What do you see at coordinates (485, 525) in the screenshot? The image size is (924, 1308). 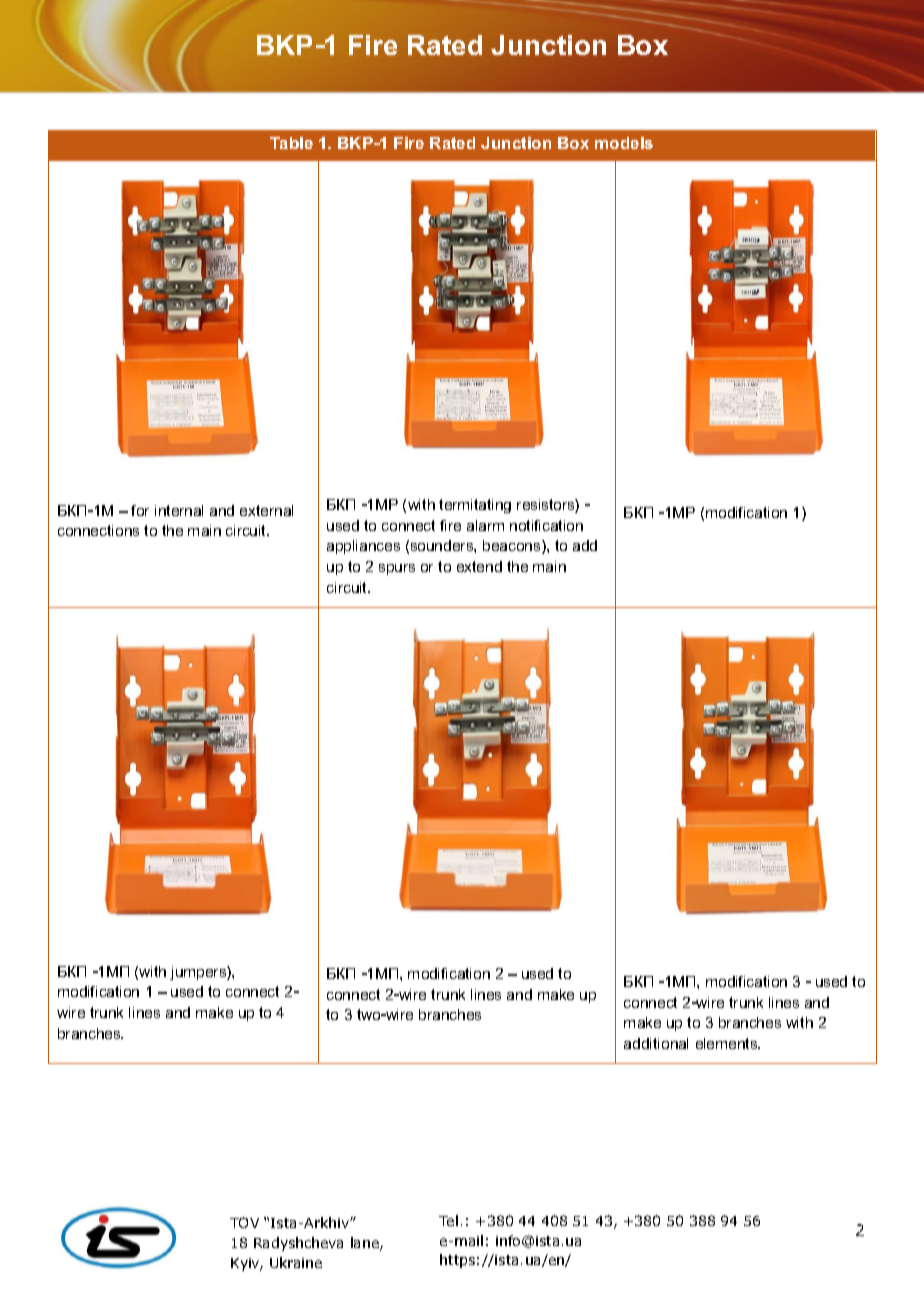 I see `alarm` at bounding box center [485, 525].
